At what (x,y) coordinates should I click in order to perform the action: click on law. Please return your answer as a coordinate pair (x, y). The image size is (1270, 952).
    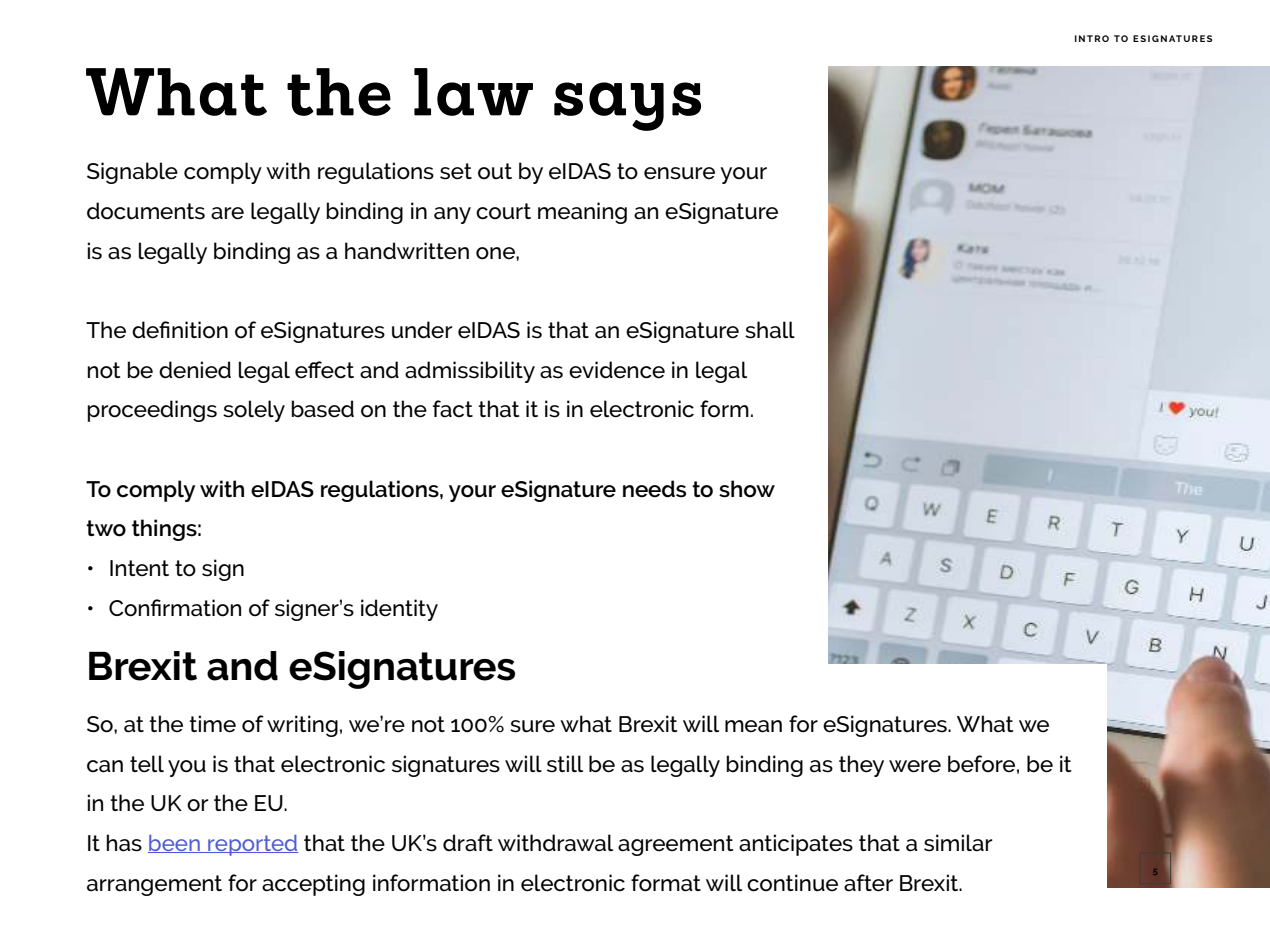
    Looking at the image, I should click on (473, 92).
